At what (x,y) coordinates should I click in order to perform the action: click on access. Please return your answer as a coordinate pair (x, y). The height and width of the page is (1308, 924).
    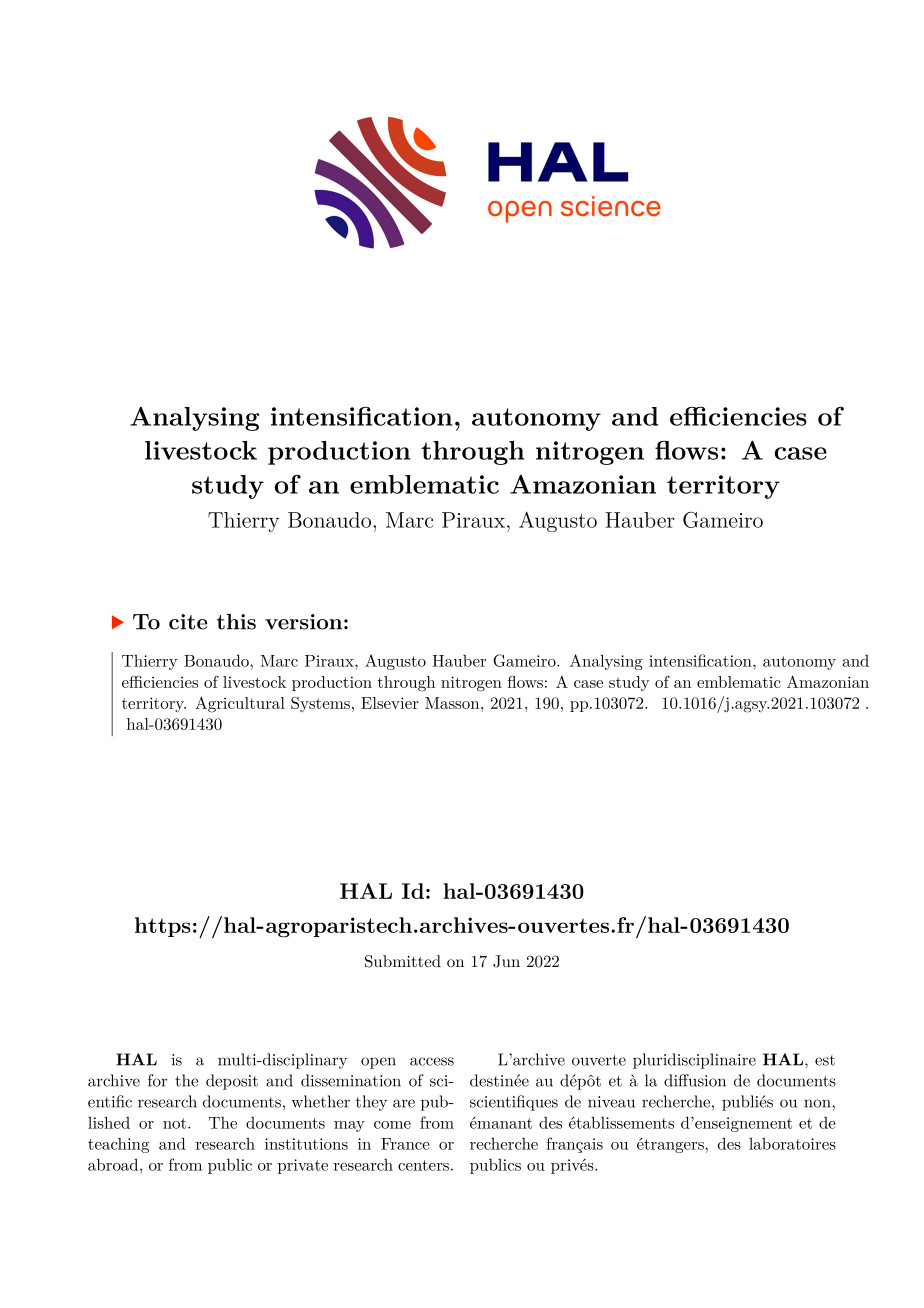
    Looking at the image, I should click on (432, 1061).
